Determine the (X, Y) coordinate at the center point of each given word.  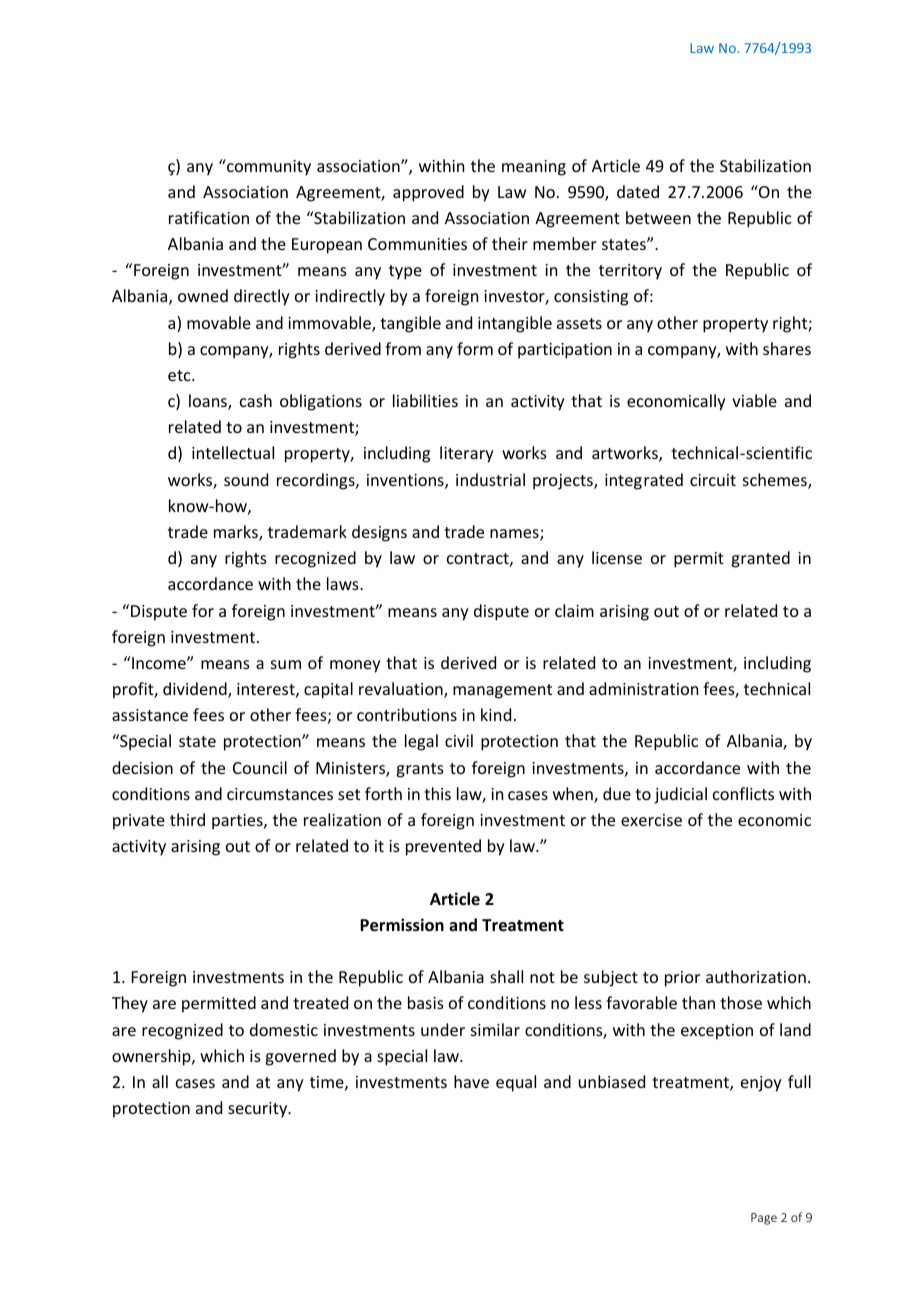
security (259, 1110)
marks (237, 533)
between (658, 217)
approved (428, 193)
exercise (651, 820)
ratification (209, 217)
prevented (443, 847)
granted (760, 559)
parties (238, 822)
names (515, 535)
